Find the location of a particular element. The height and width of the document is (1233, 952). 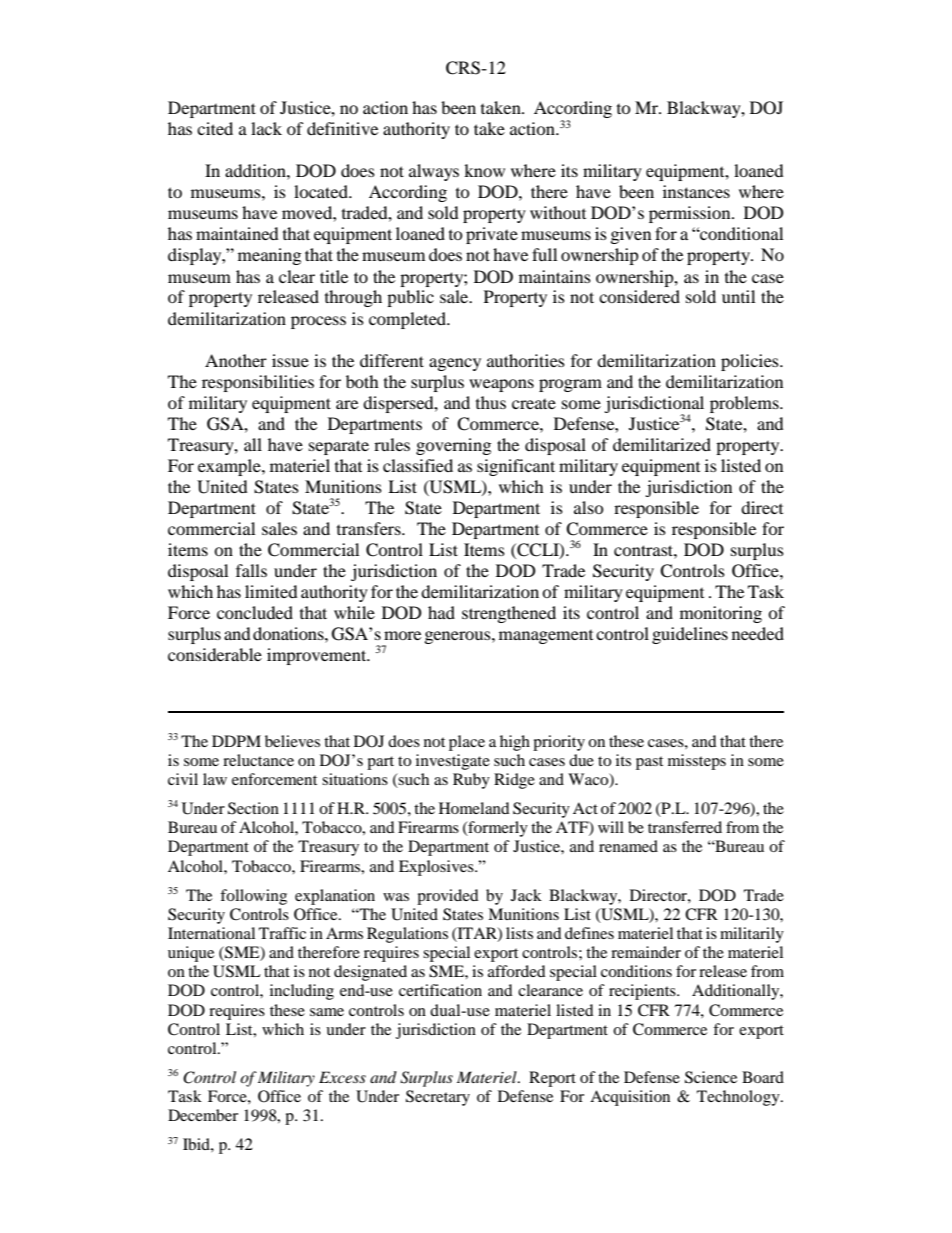

example is located at coordinates (230, 467).
